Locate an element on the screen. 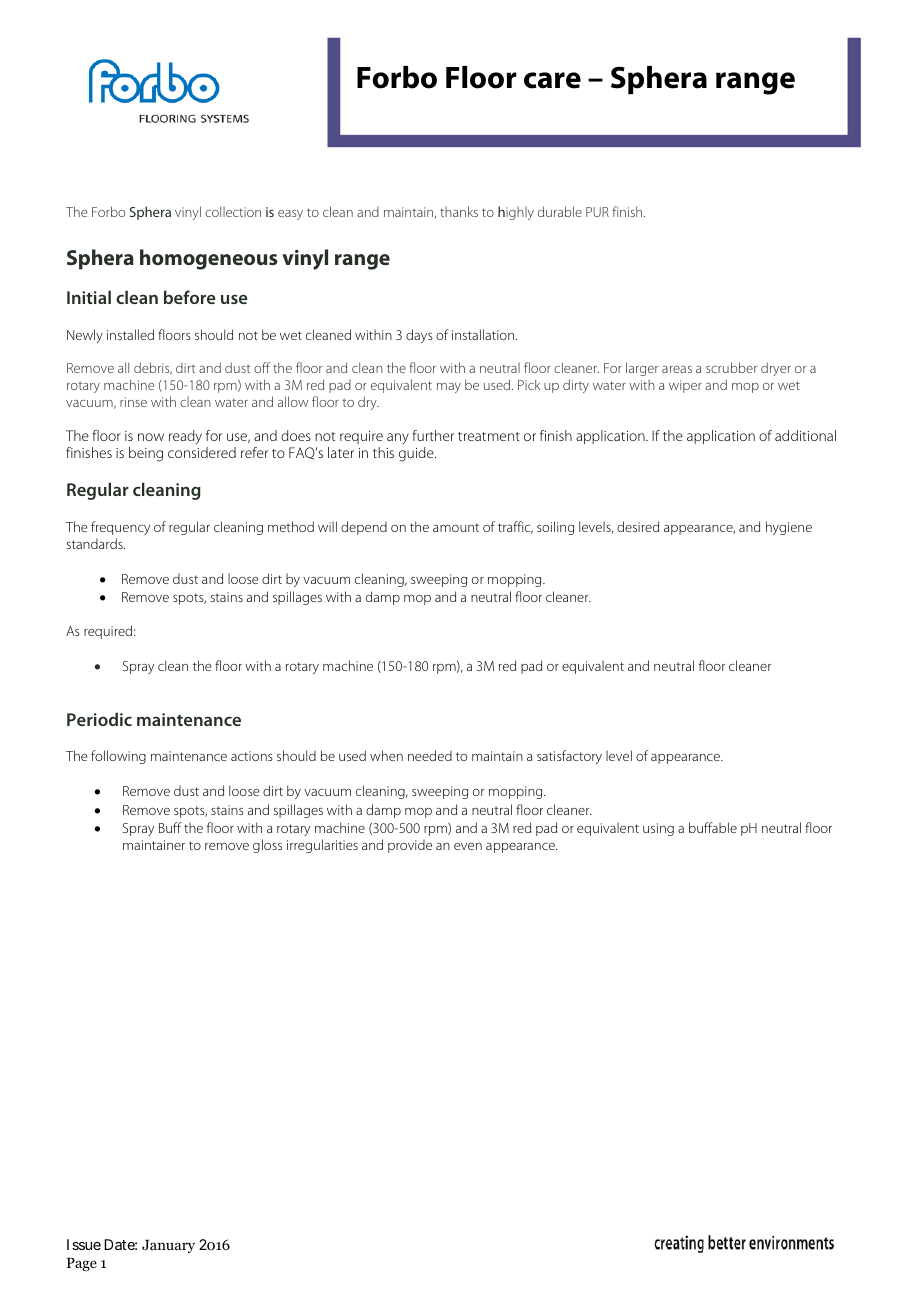 The height and width of the screenshot is (1308, 924). gloss is located at coordinates (267, 846).
